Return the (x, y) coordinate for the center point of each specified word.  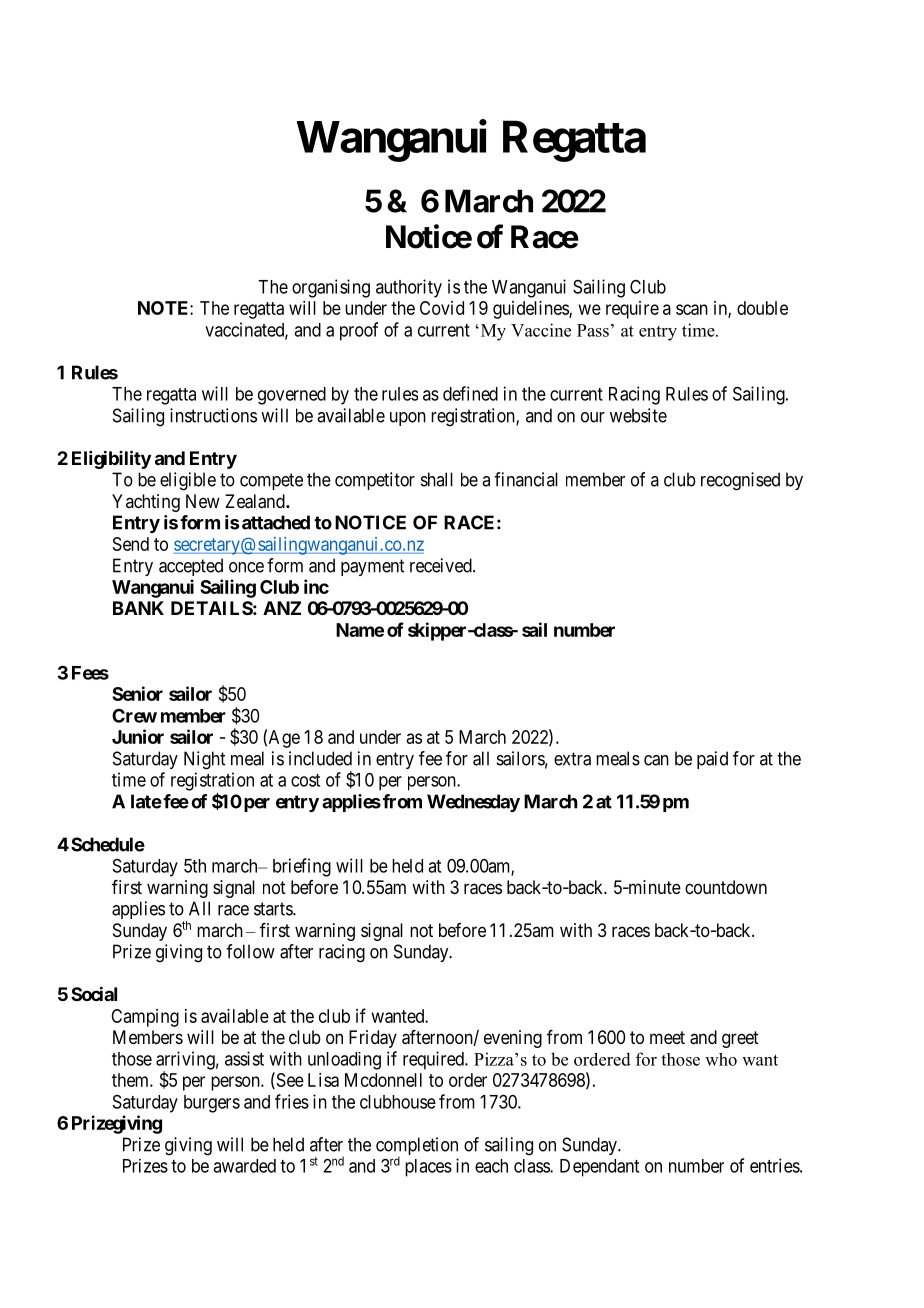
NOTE (164, 308)
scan (692, 309)
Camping (145, 1018)
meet (667, 1037)
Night (204, 760)
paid (712, 760)
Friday (373, 1039)
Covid (442, 308)
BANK (138, 608)
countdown (726, 887)
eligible (188, 481)
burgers (212, 1104)
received (442, 565)
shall (437, 479)
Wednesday (473, 803)
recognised (740, 481)
